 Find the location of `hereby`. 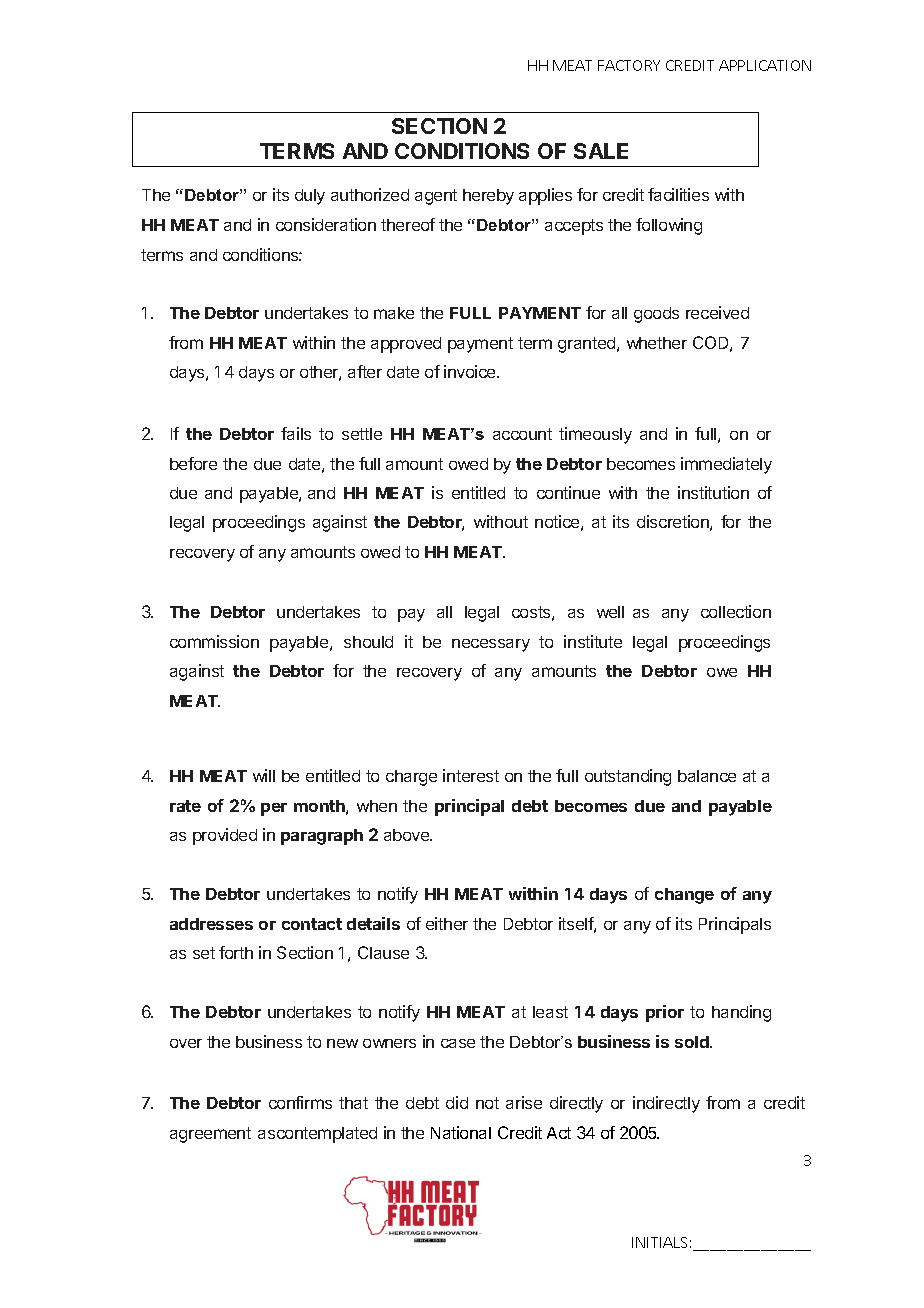

hereby is located at coordinates (488, 197).
